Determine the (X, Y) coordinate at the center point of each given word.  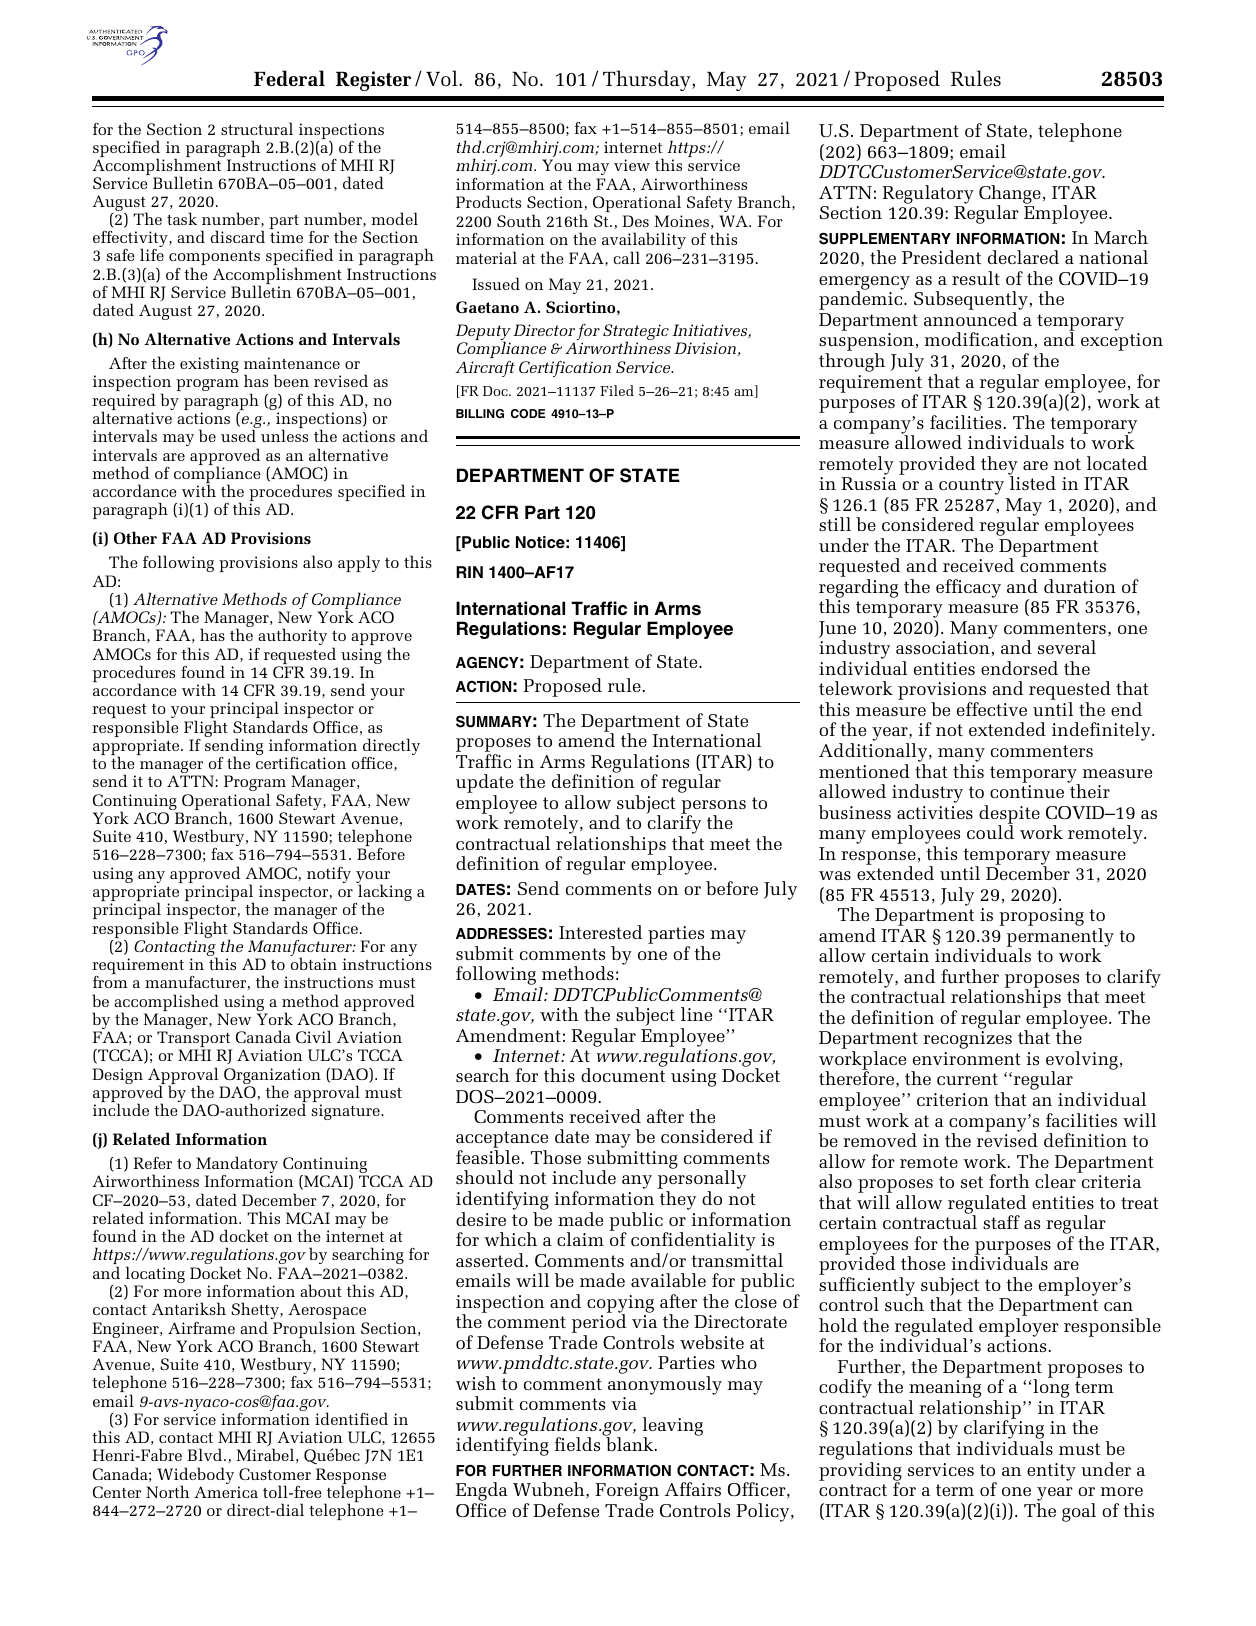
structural (257, 128)
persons (713, 808)
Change (1010, 195)
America (226, 1492)
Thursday (648, 80)
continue (1027, 791)
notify (329, 875)
